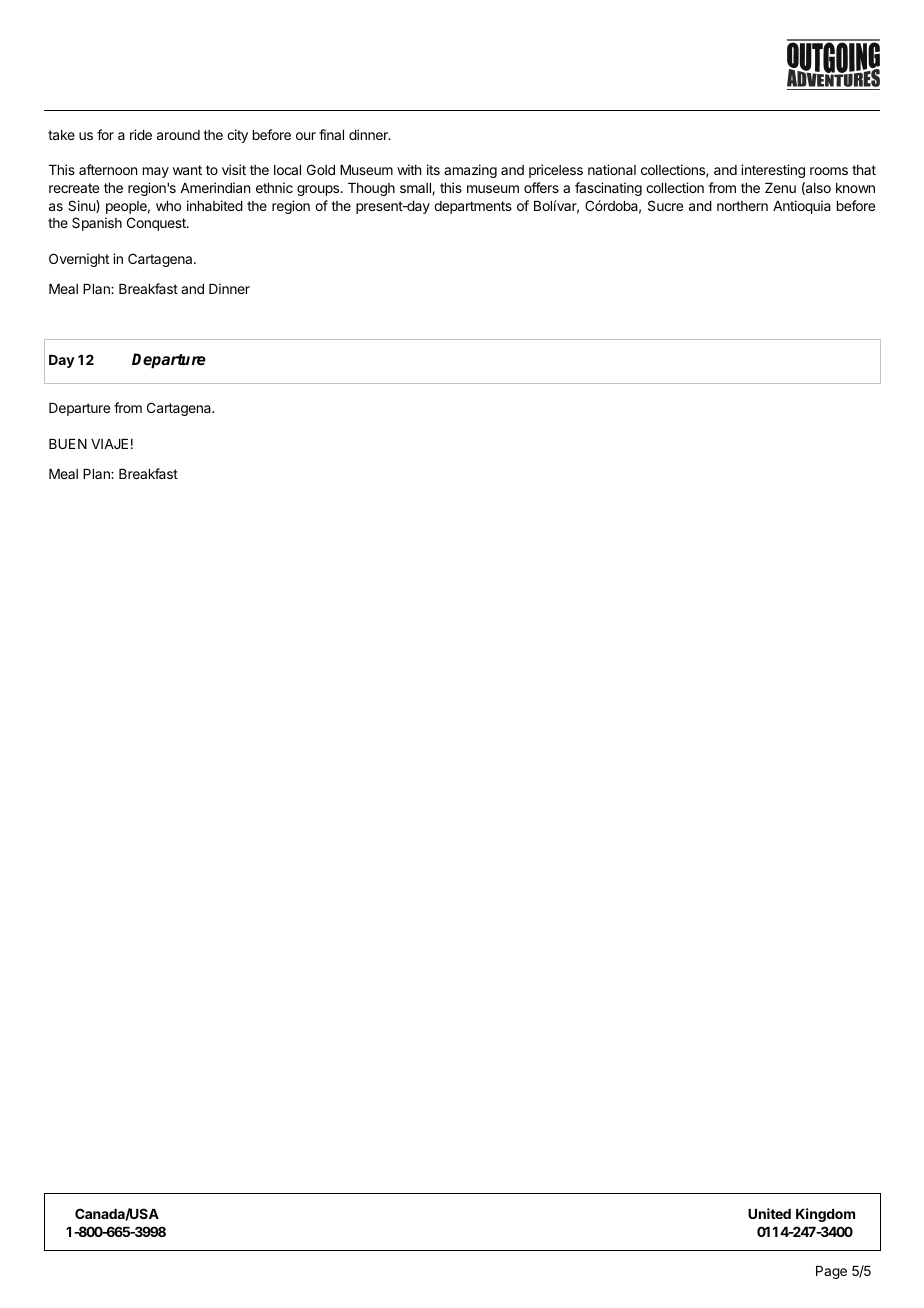 The width and height of the screenshot is (924, 1308). What do you see at coordinates (473, 207) in the screenshot?
I see `departments` at bounding box center [473, 207].
